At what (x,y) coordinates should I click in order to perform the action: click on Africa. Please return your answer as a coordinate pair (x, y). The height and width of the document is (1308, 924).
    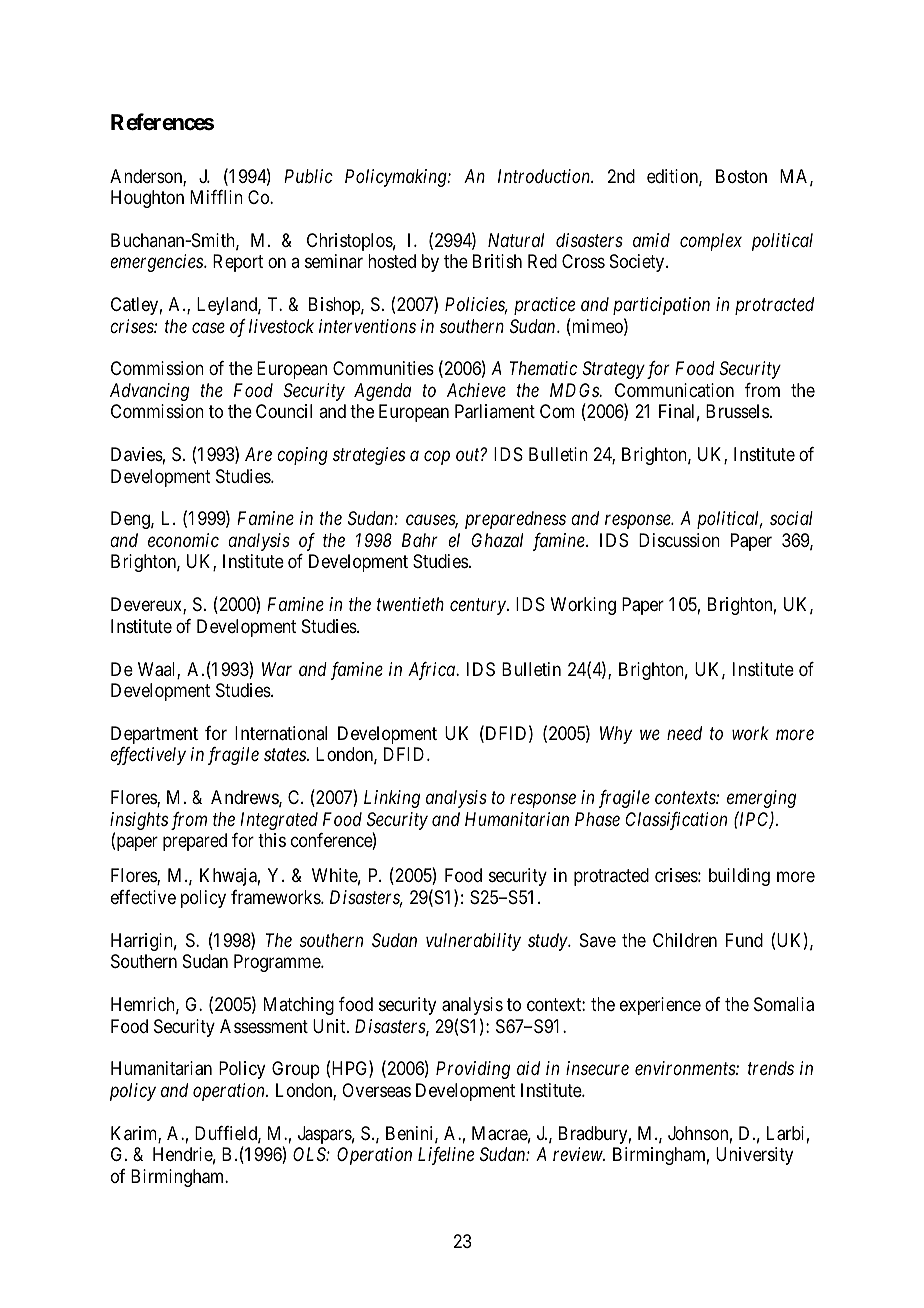
    Looking at the image, I should click on (432, 671).
